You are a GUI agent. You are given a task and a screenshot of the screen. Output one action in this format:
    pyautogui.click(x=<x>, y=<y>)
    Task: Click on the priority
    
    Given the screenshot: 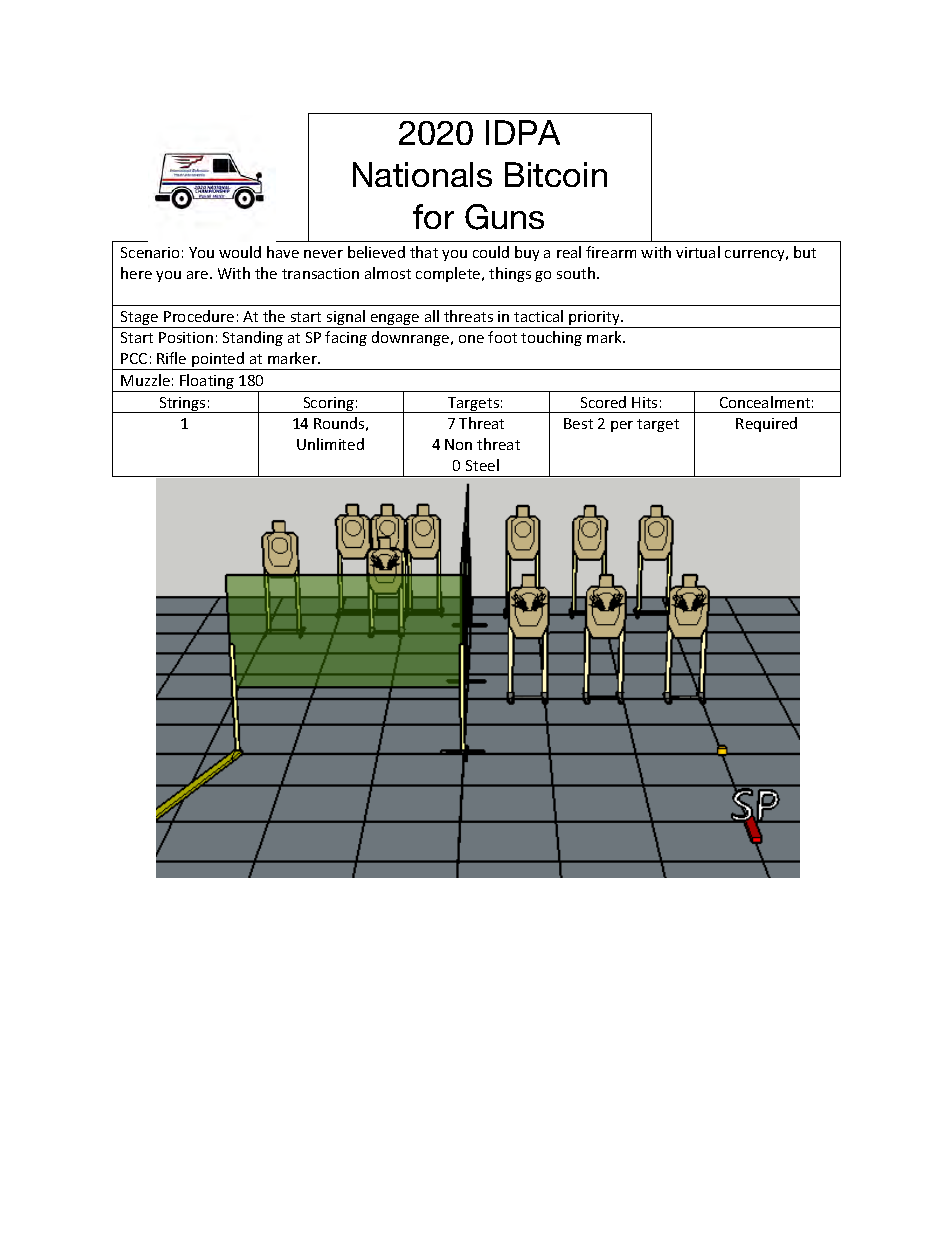 What is the action you would take?
    pyautogui.click(x=595, y=319)
